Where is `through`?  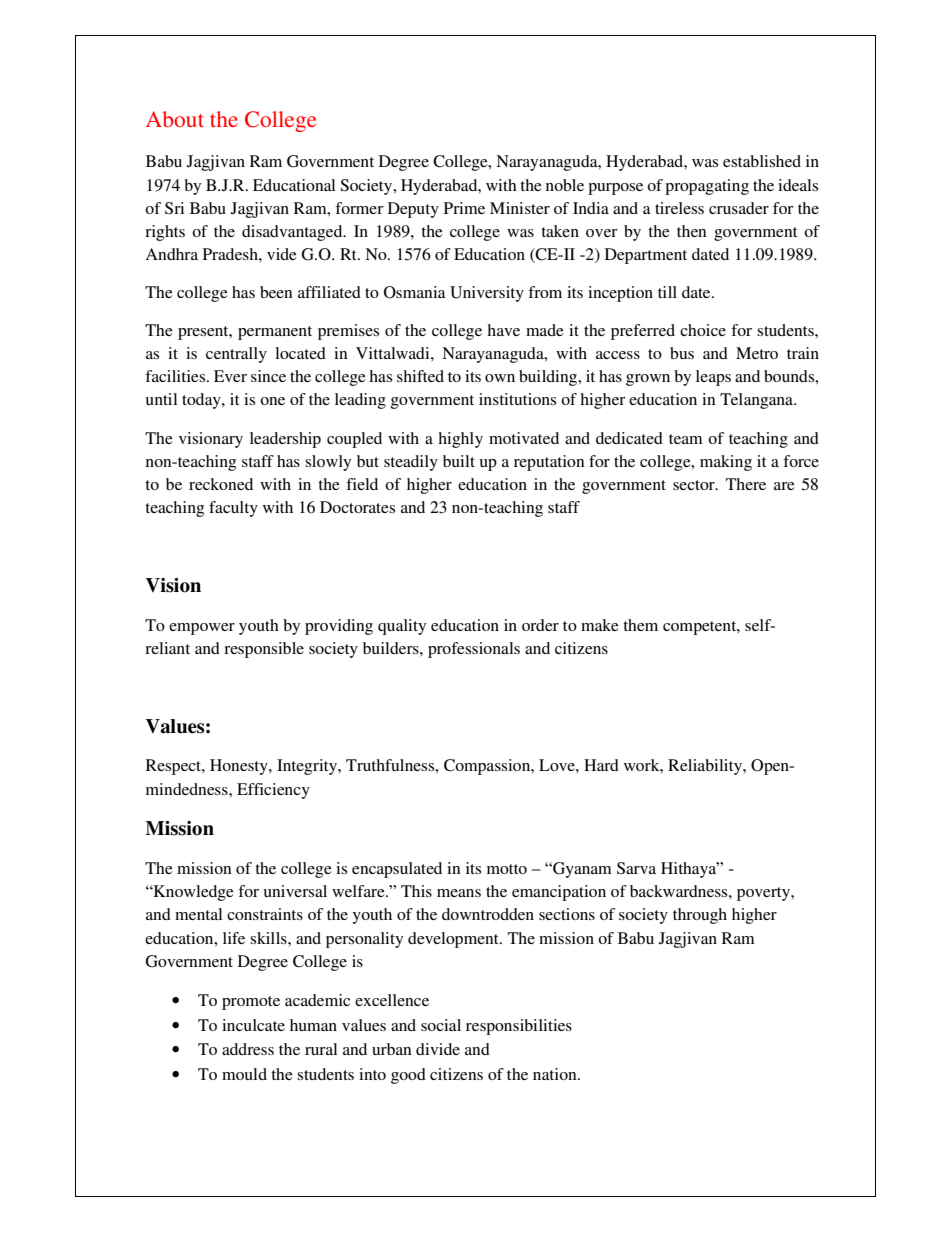 through is located at coordinates (700, 916).
